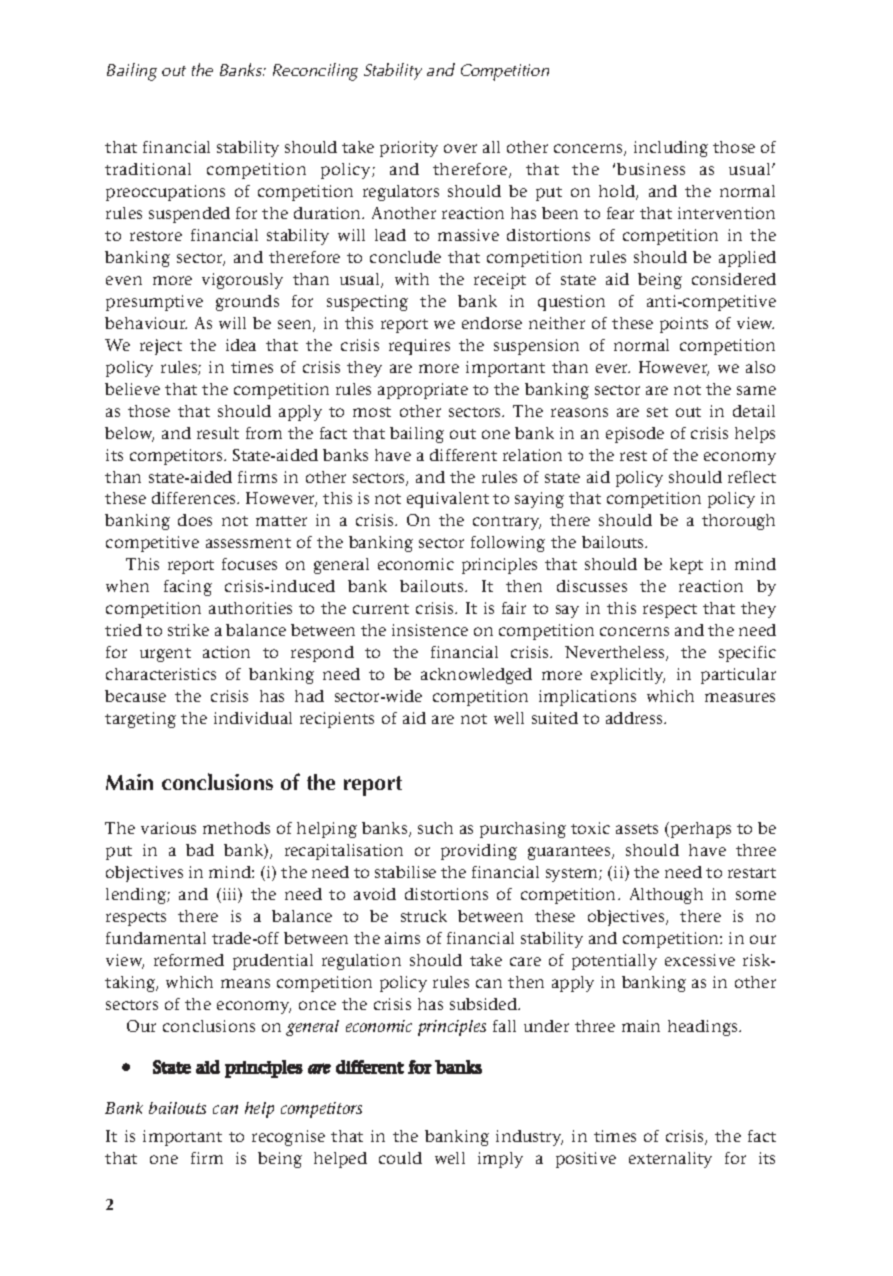 Image resolution: width=893 pixels, height=1276 pixels. I want to click on particular, so click(738, 676).
